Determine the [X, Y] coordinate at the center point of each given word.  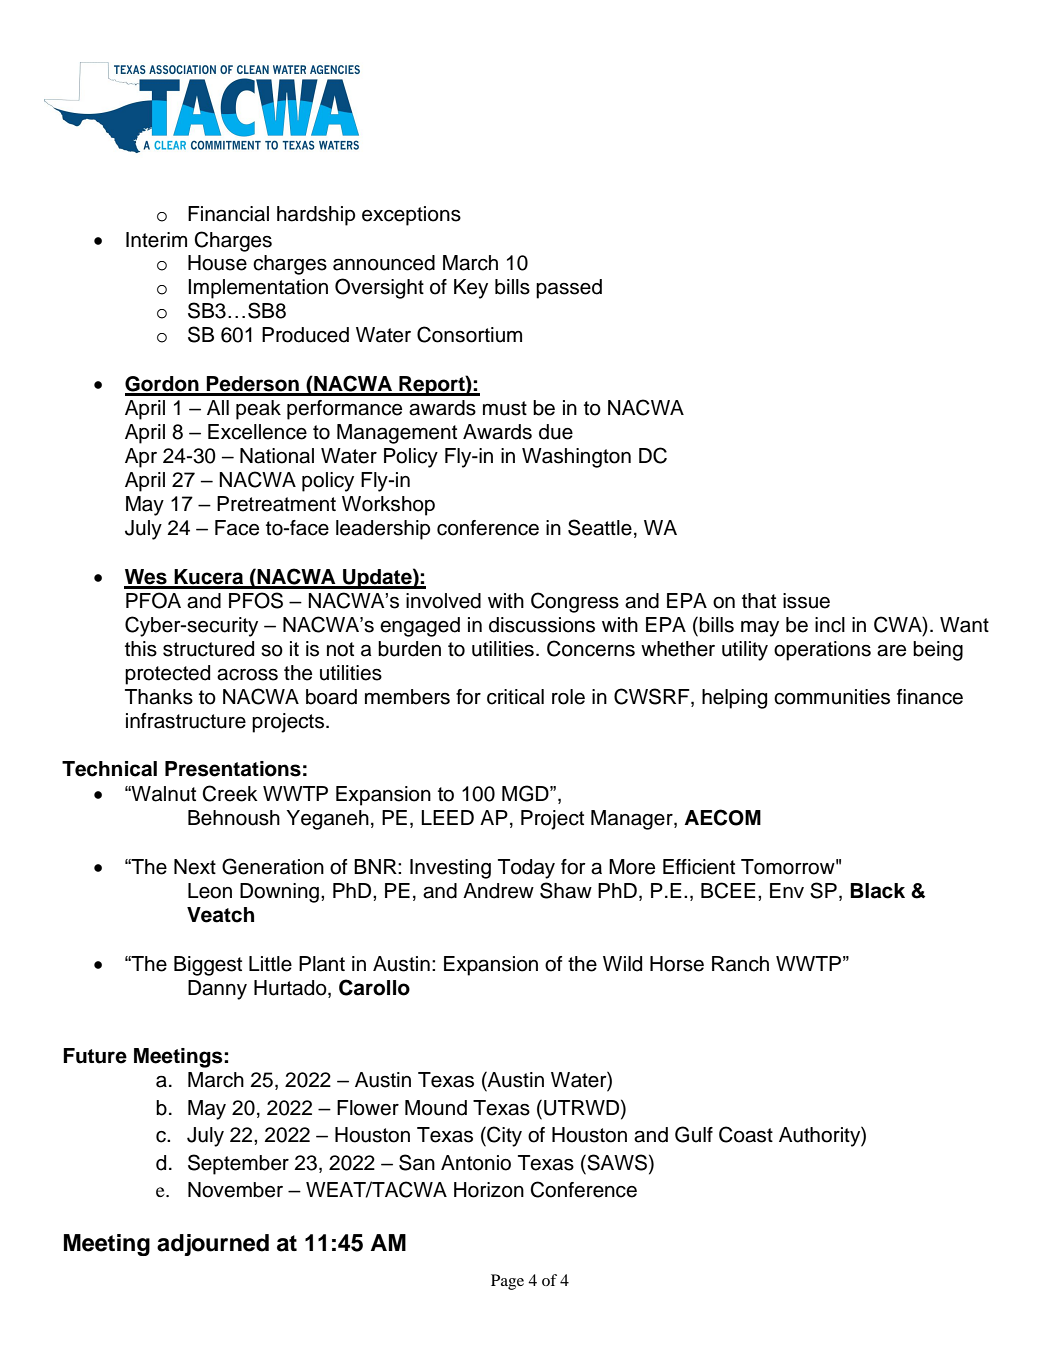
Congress [575, 602]
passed [569, 289]
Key [471, 289]
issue [806, 601]
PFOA [153, 600]
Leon [210, 891]
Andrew [498, 891]
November [235, 1190]
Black [877, 891]
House [217, 263]
